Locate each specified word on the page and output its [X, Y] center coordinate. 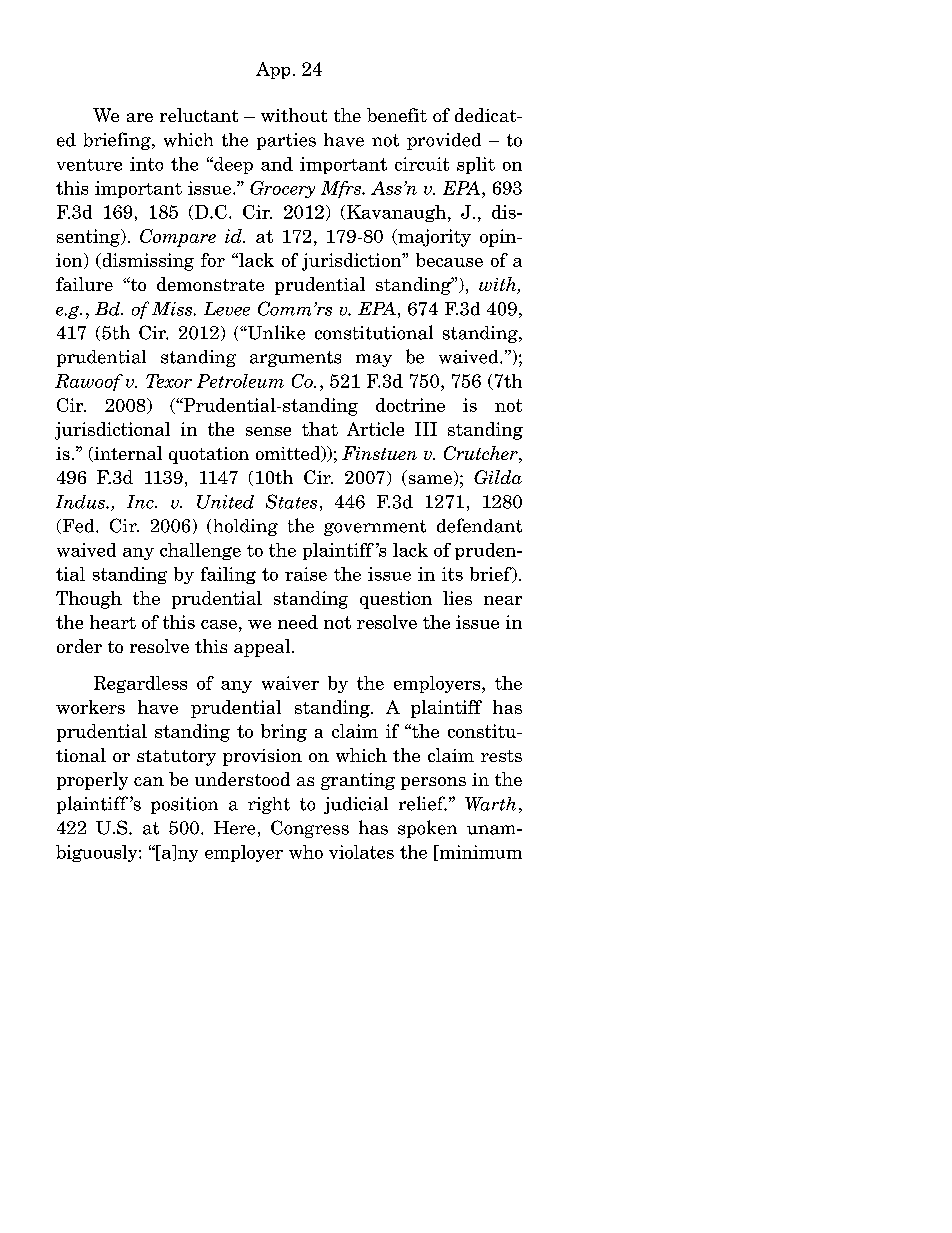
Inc [141, 502]
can [149, 781]
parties [286, 141]
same [430, 479]
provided [444, 141]
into [146, 164]
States [291, 501]
